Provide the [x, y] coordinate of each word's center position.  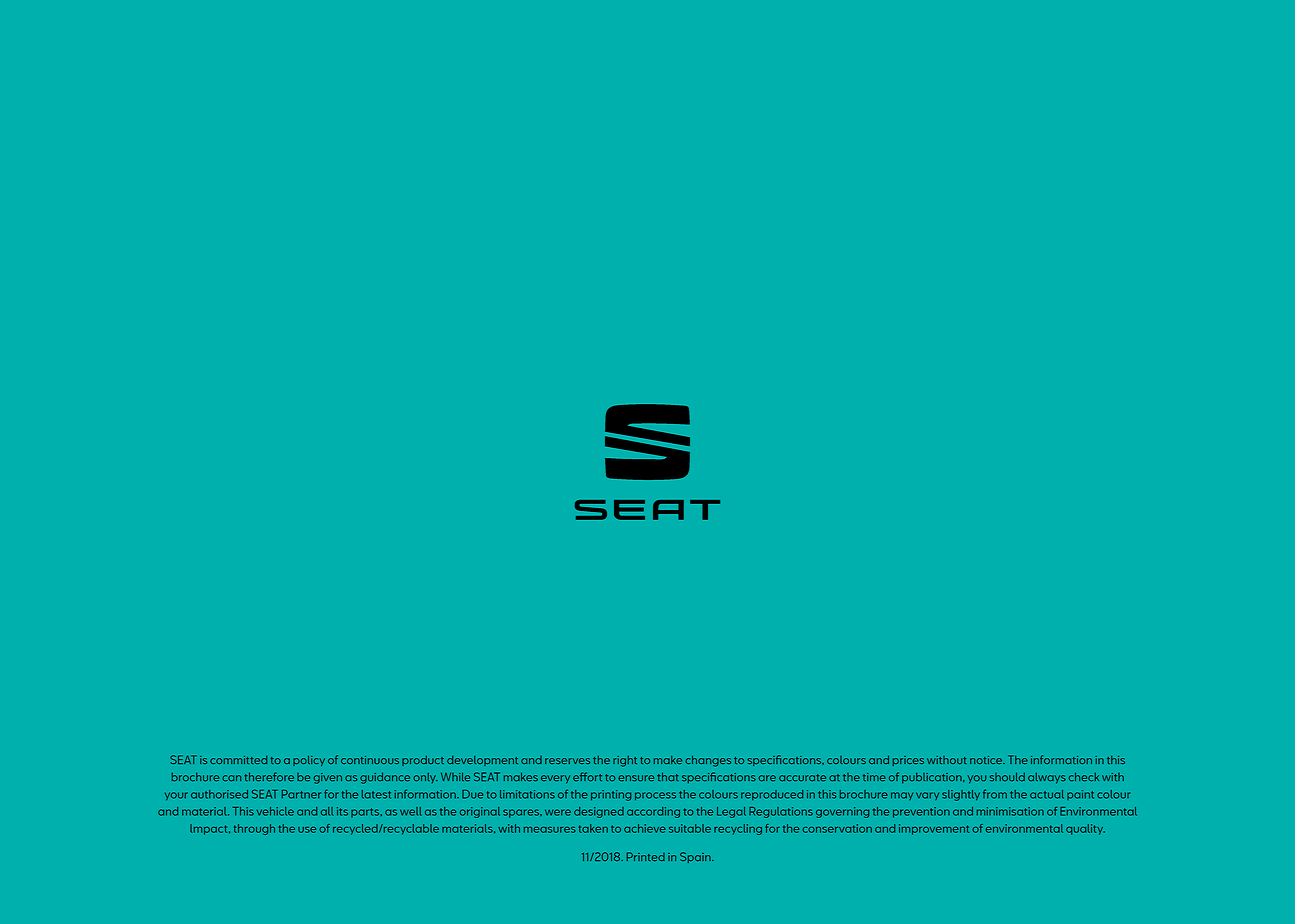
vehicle [275, 811]
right [625, 761]
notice [987, 760]
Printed [646, 856]
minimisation [1010, 811]
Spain [696, 857]
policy [309, 760]
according [653, 812]
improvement [934, 829]
